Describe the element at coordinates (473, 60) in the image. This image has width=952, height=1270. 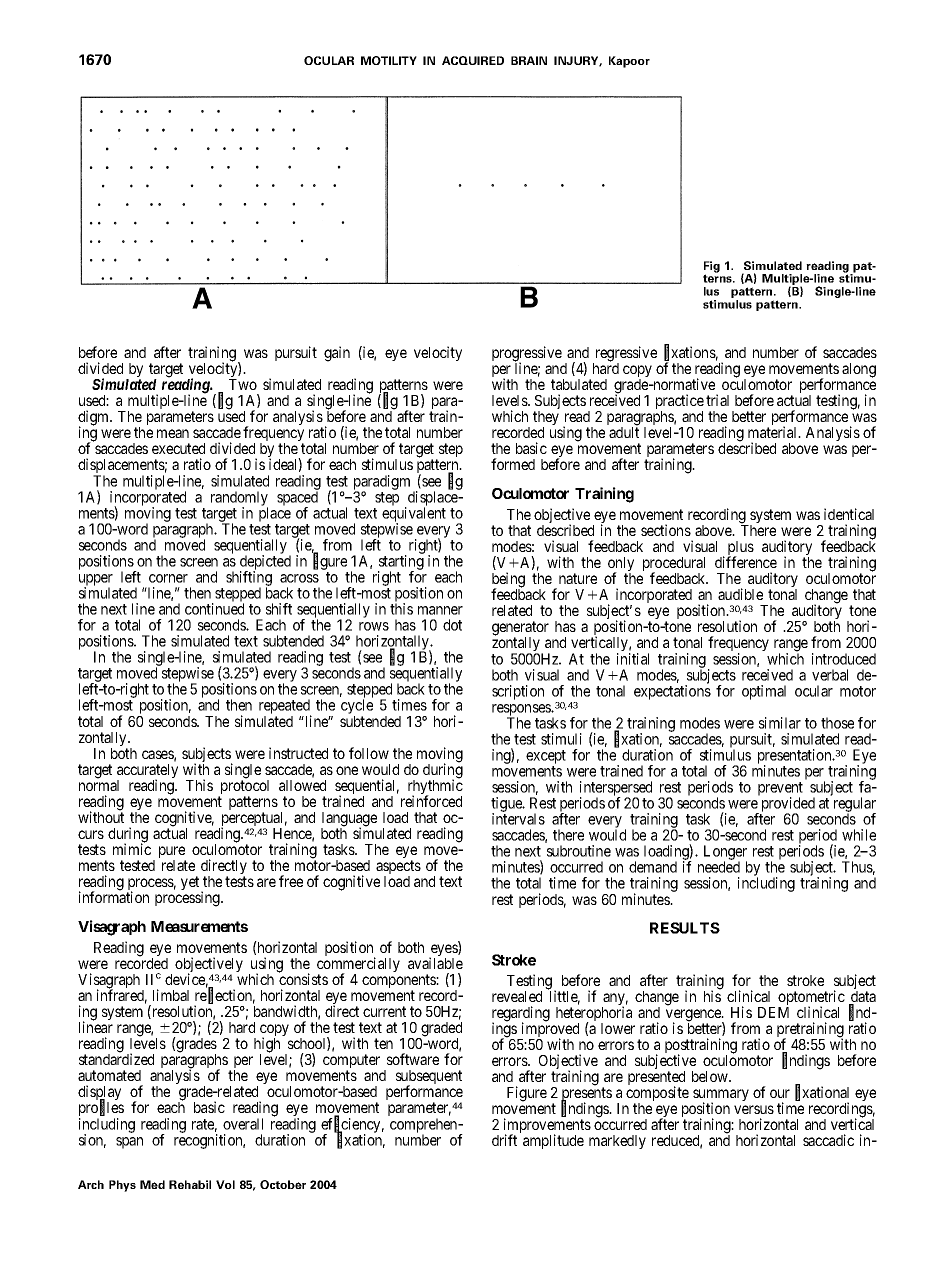
I see `ACQUIRED` at that location.
